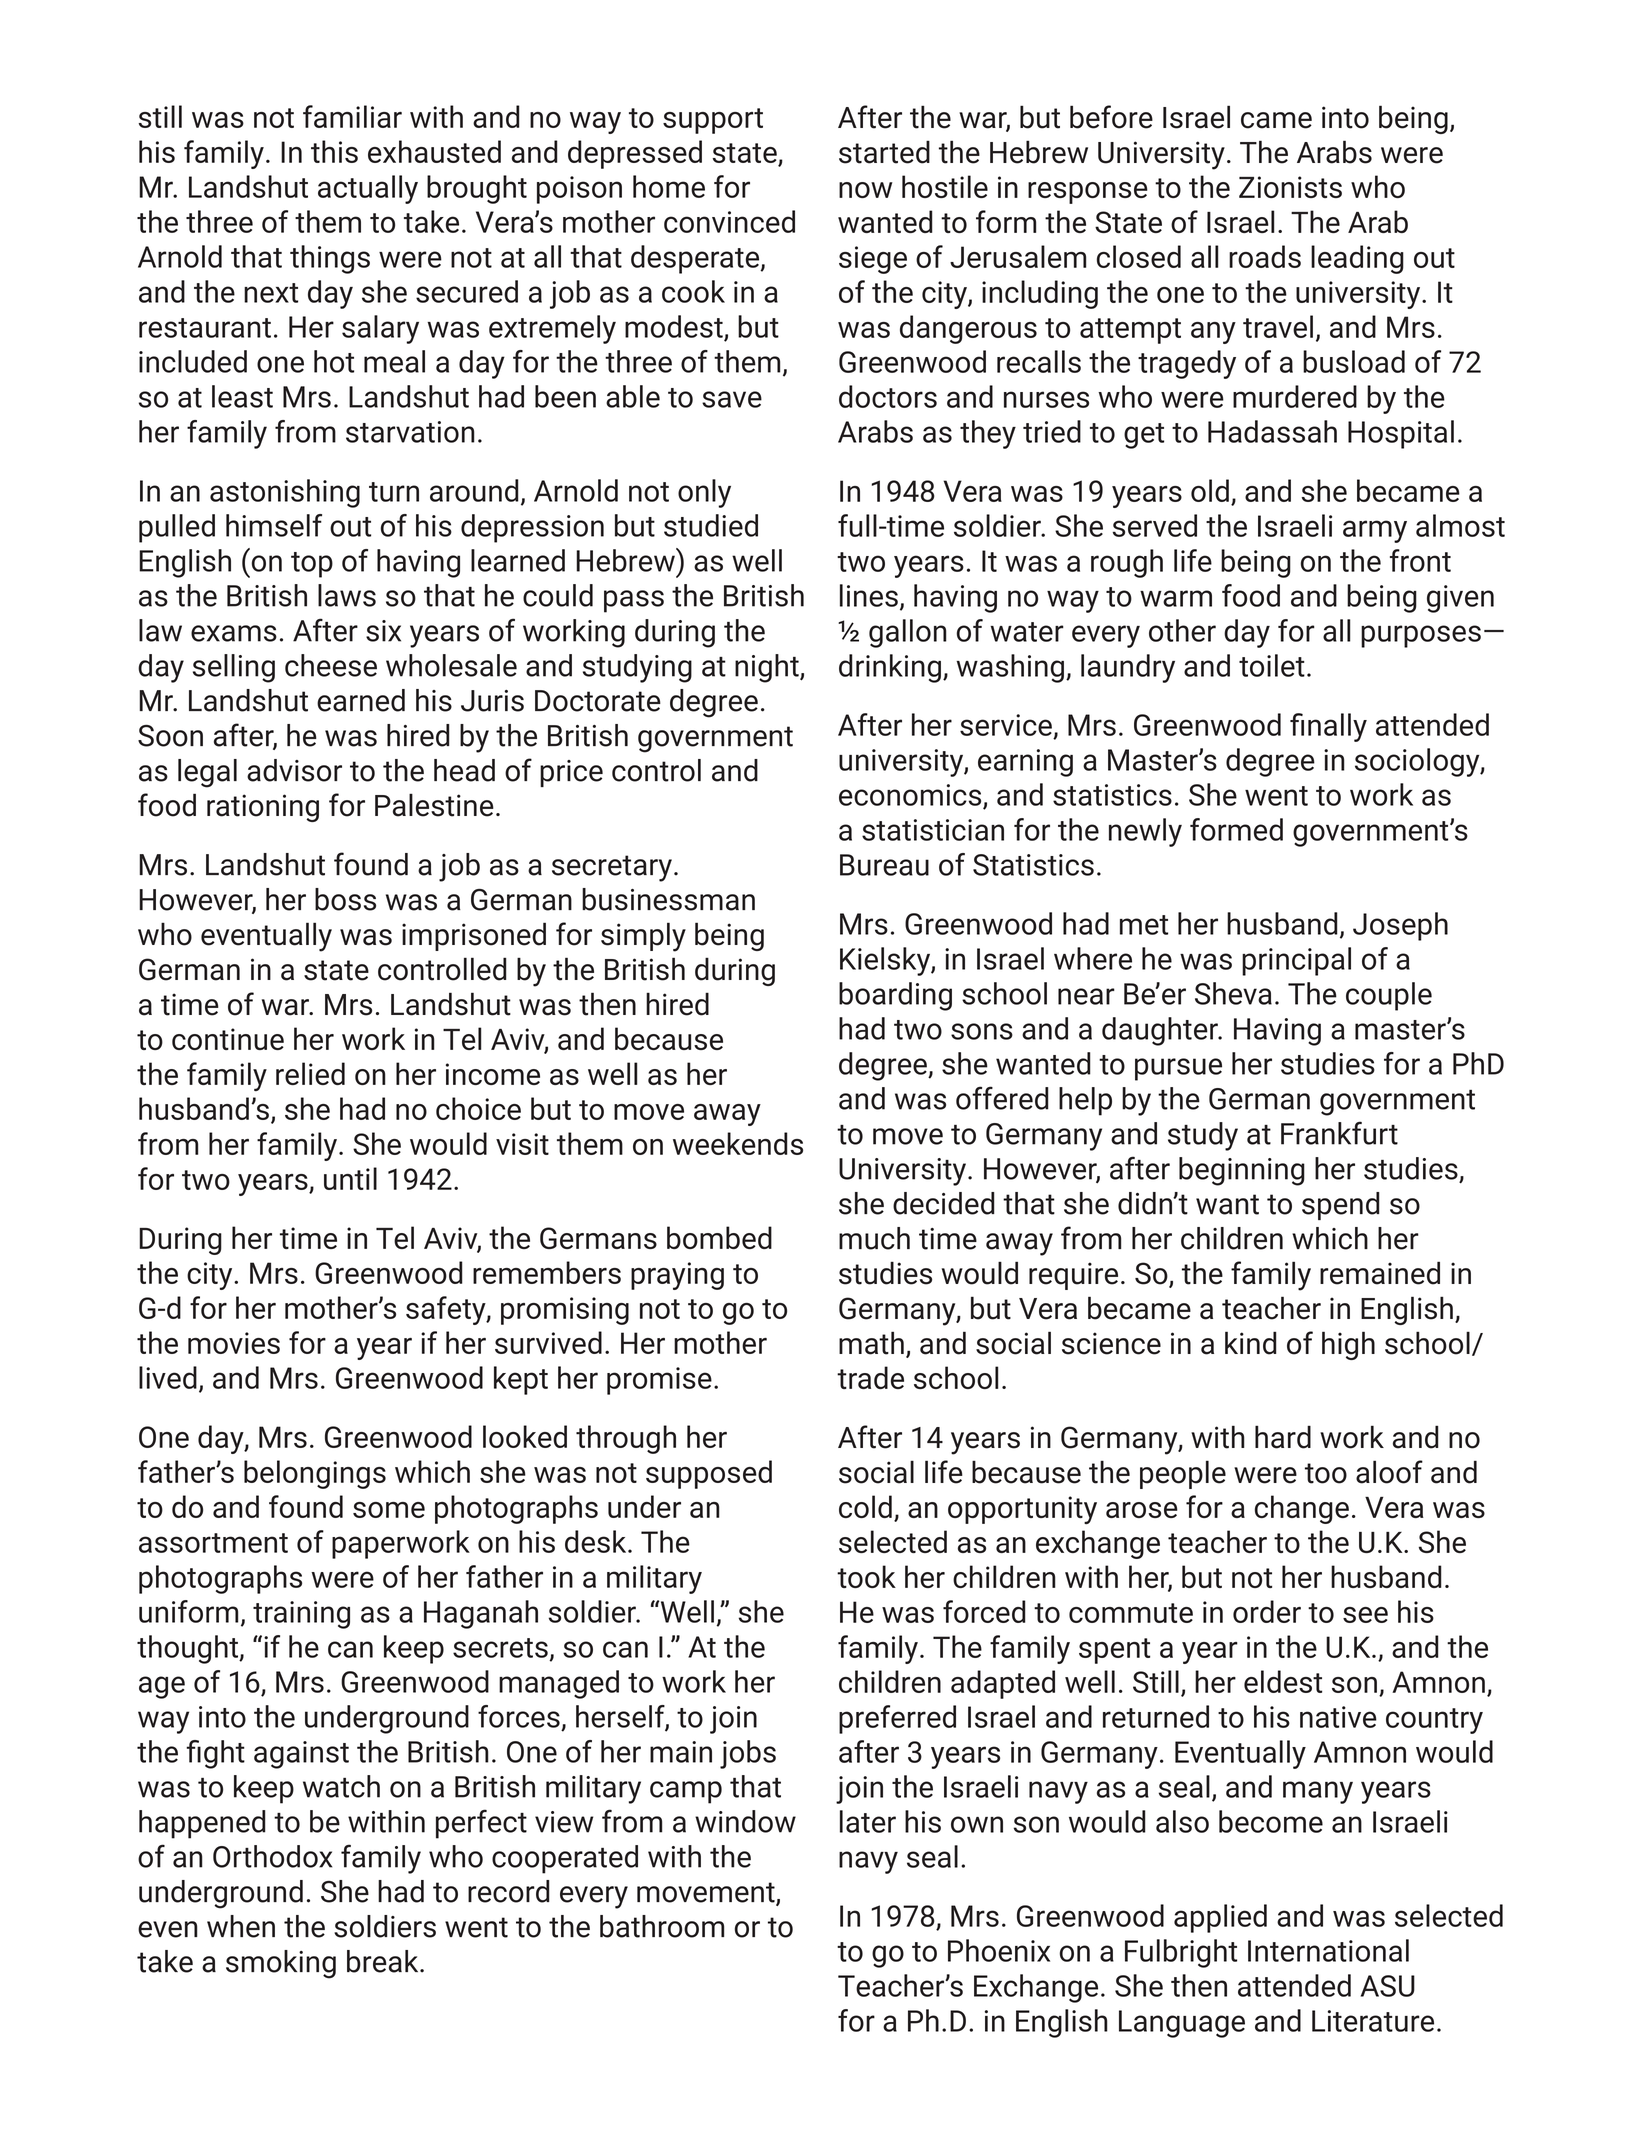 The height and width of the document is (2129, 1645). Describe the element at coordinates (294, 770) in the document. I see `advisor` at that location.
